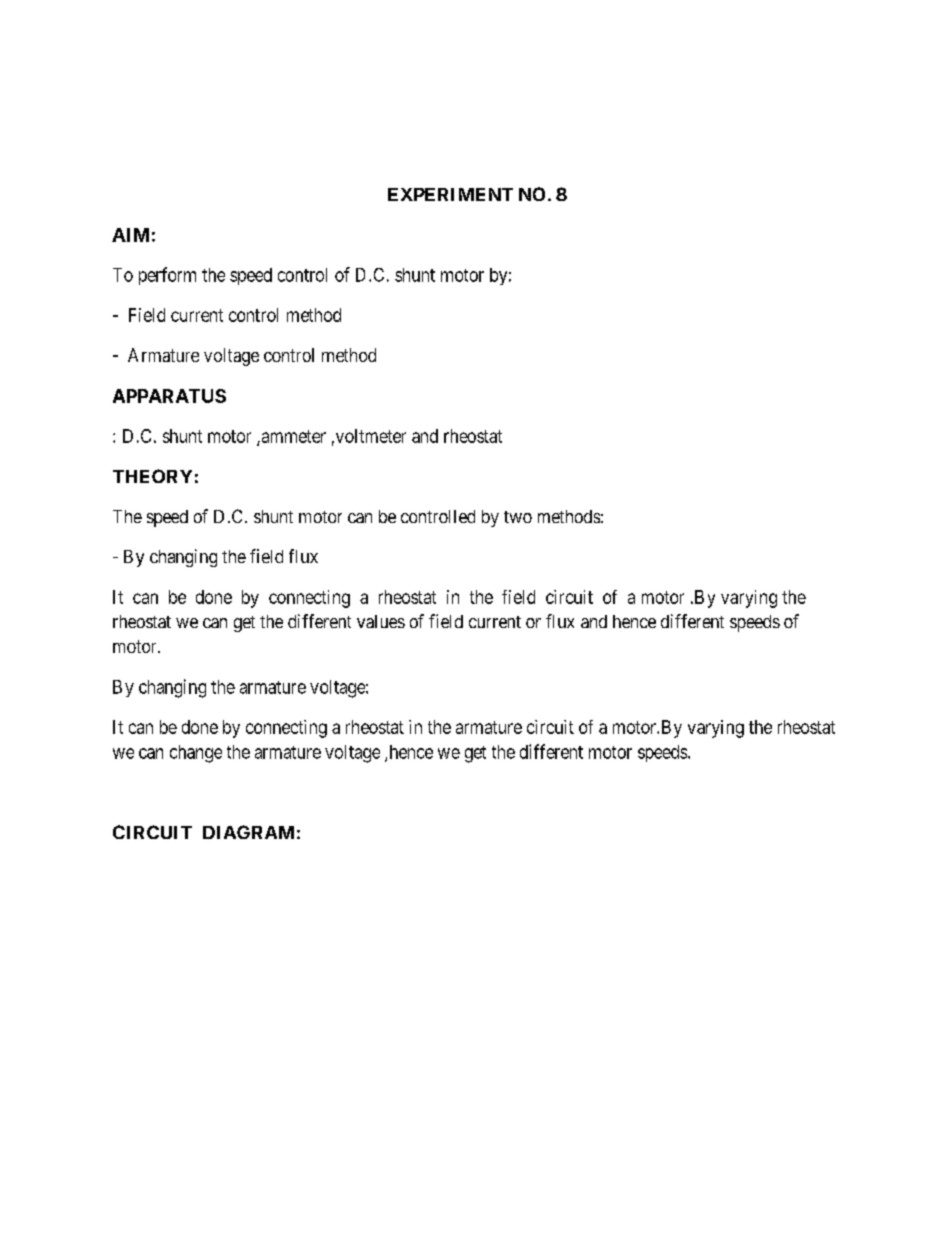 This screenshot has width=952, height=1233. Describe the element at coordinates (130, 235) in the screenshot. I see `AIM` at that location.
